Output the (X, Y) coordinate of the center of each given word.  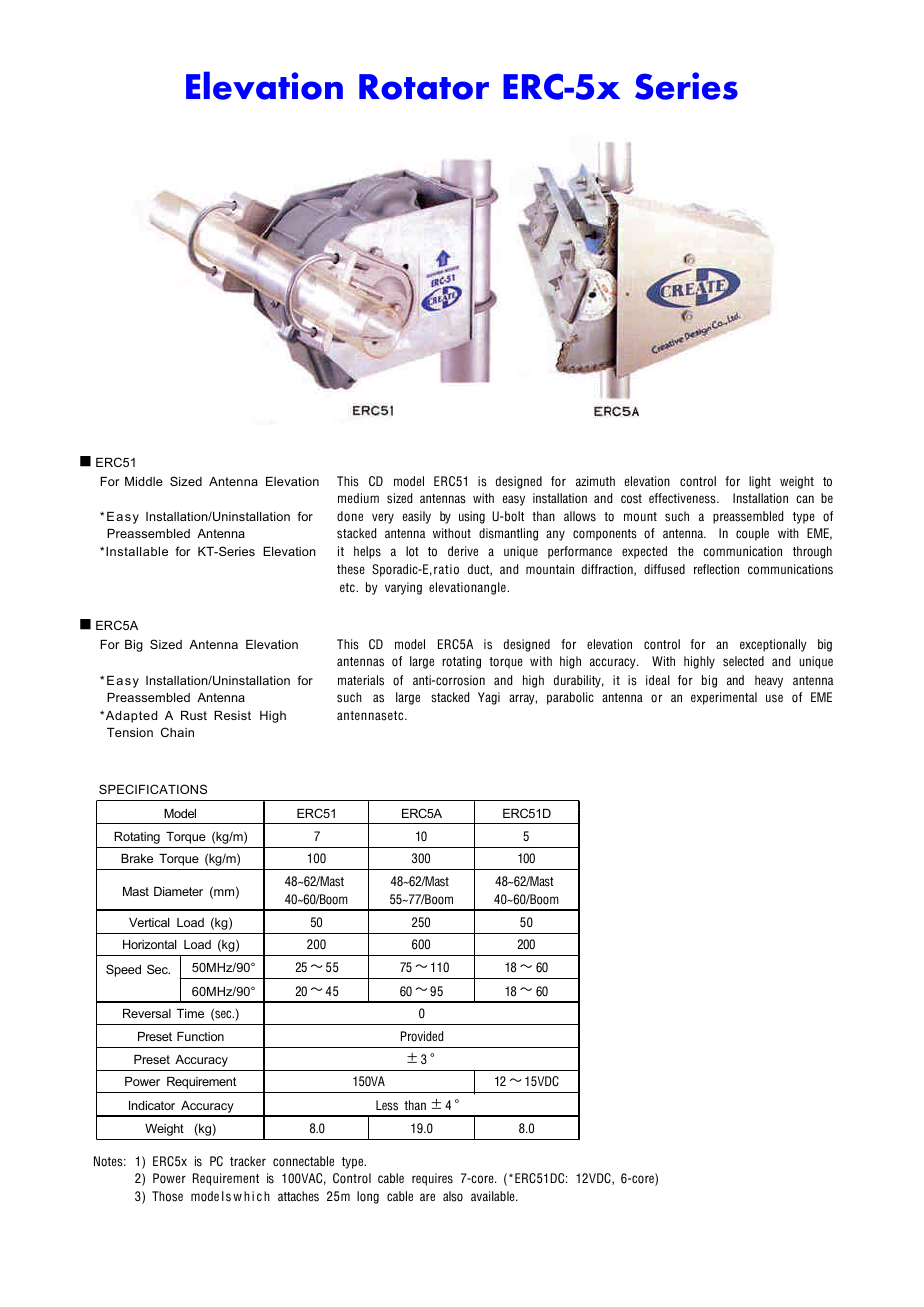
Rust (194, 715)
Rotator (424, 87)
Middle (144, 481)
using (472, 517)
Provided (422, 1036)
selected (743, 661)
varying (403, 588)
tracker (248, 1161)
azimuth (595, 481)
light (760, 482)
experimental (724, 698)
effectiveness (683, 498)
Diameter (178, 891)
